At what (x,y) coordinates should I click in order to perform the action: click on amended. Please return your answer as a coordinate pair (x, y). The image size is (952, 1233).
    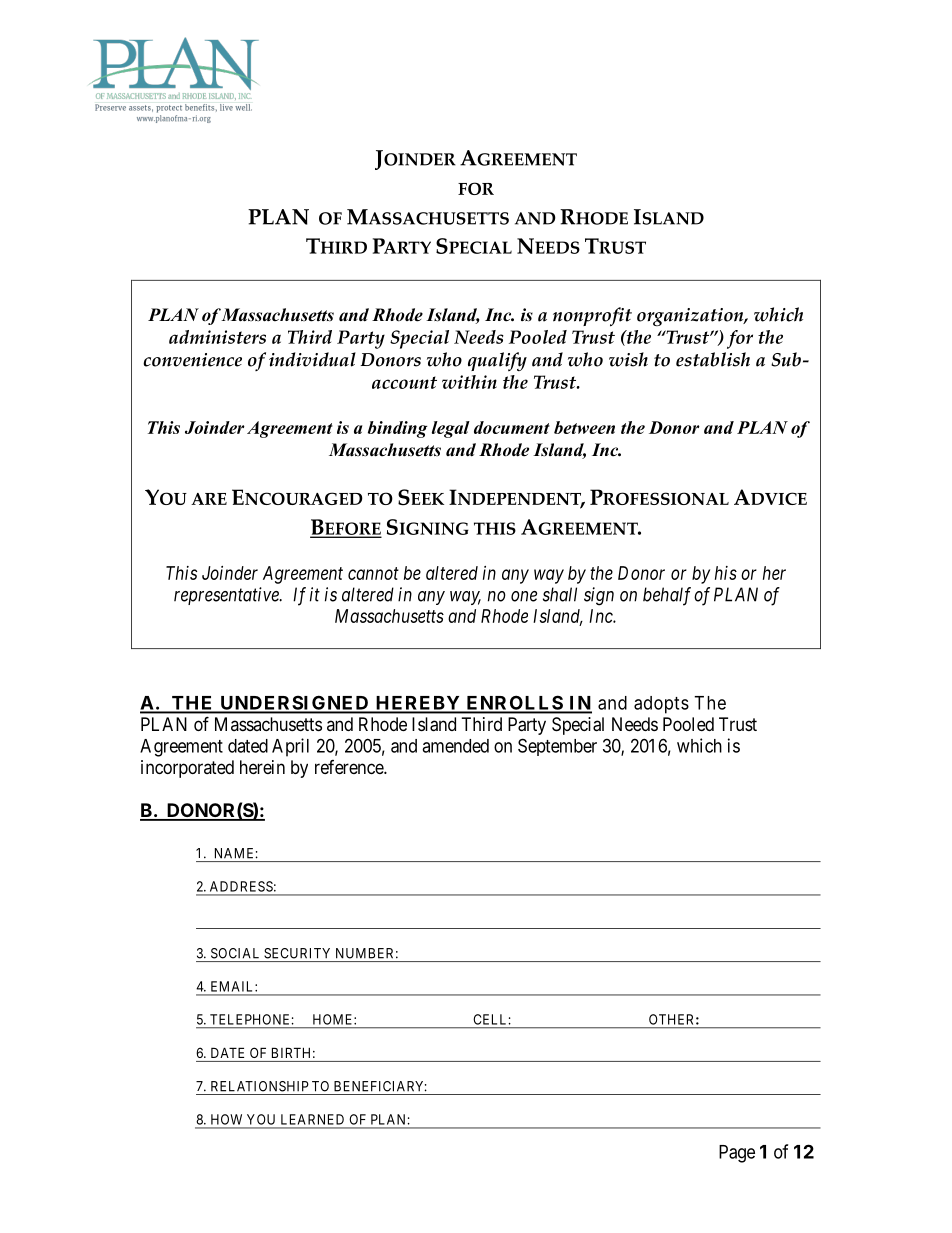
    Looking at the image, I should click on (455, 746).
